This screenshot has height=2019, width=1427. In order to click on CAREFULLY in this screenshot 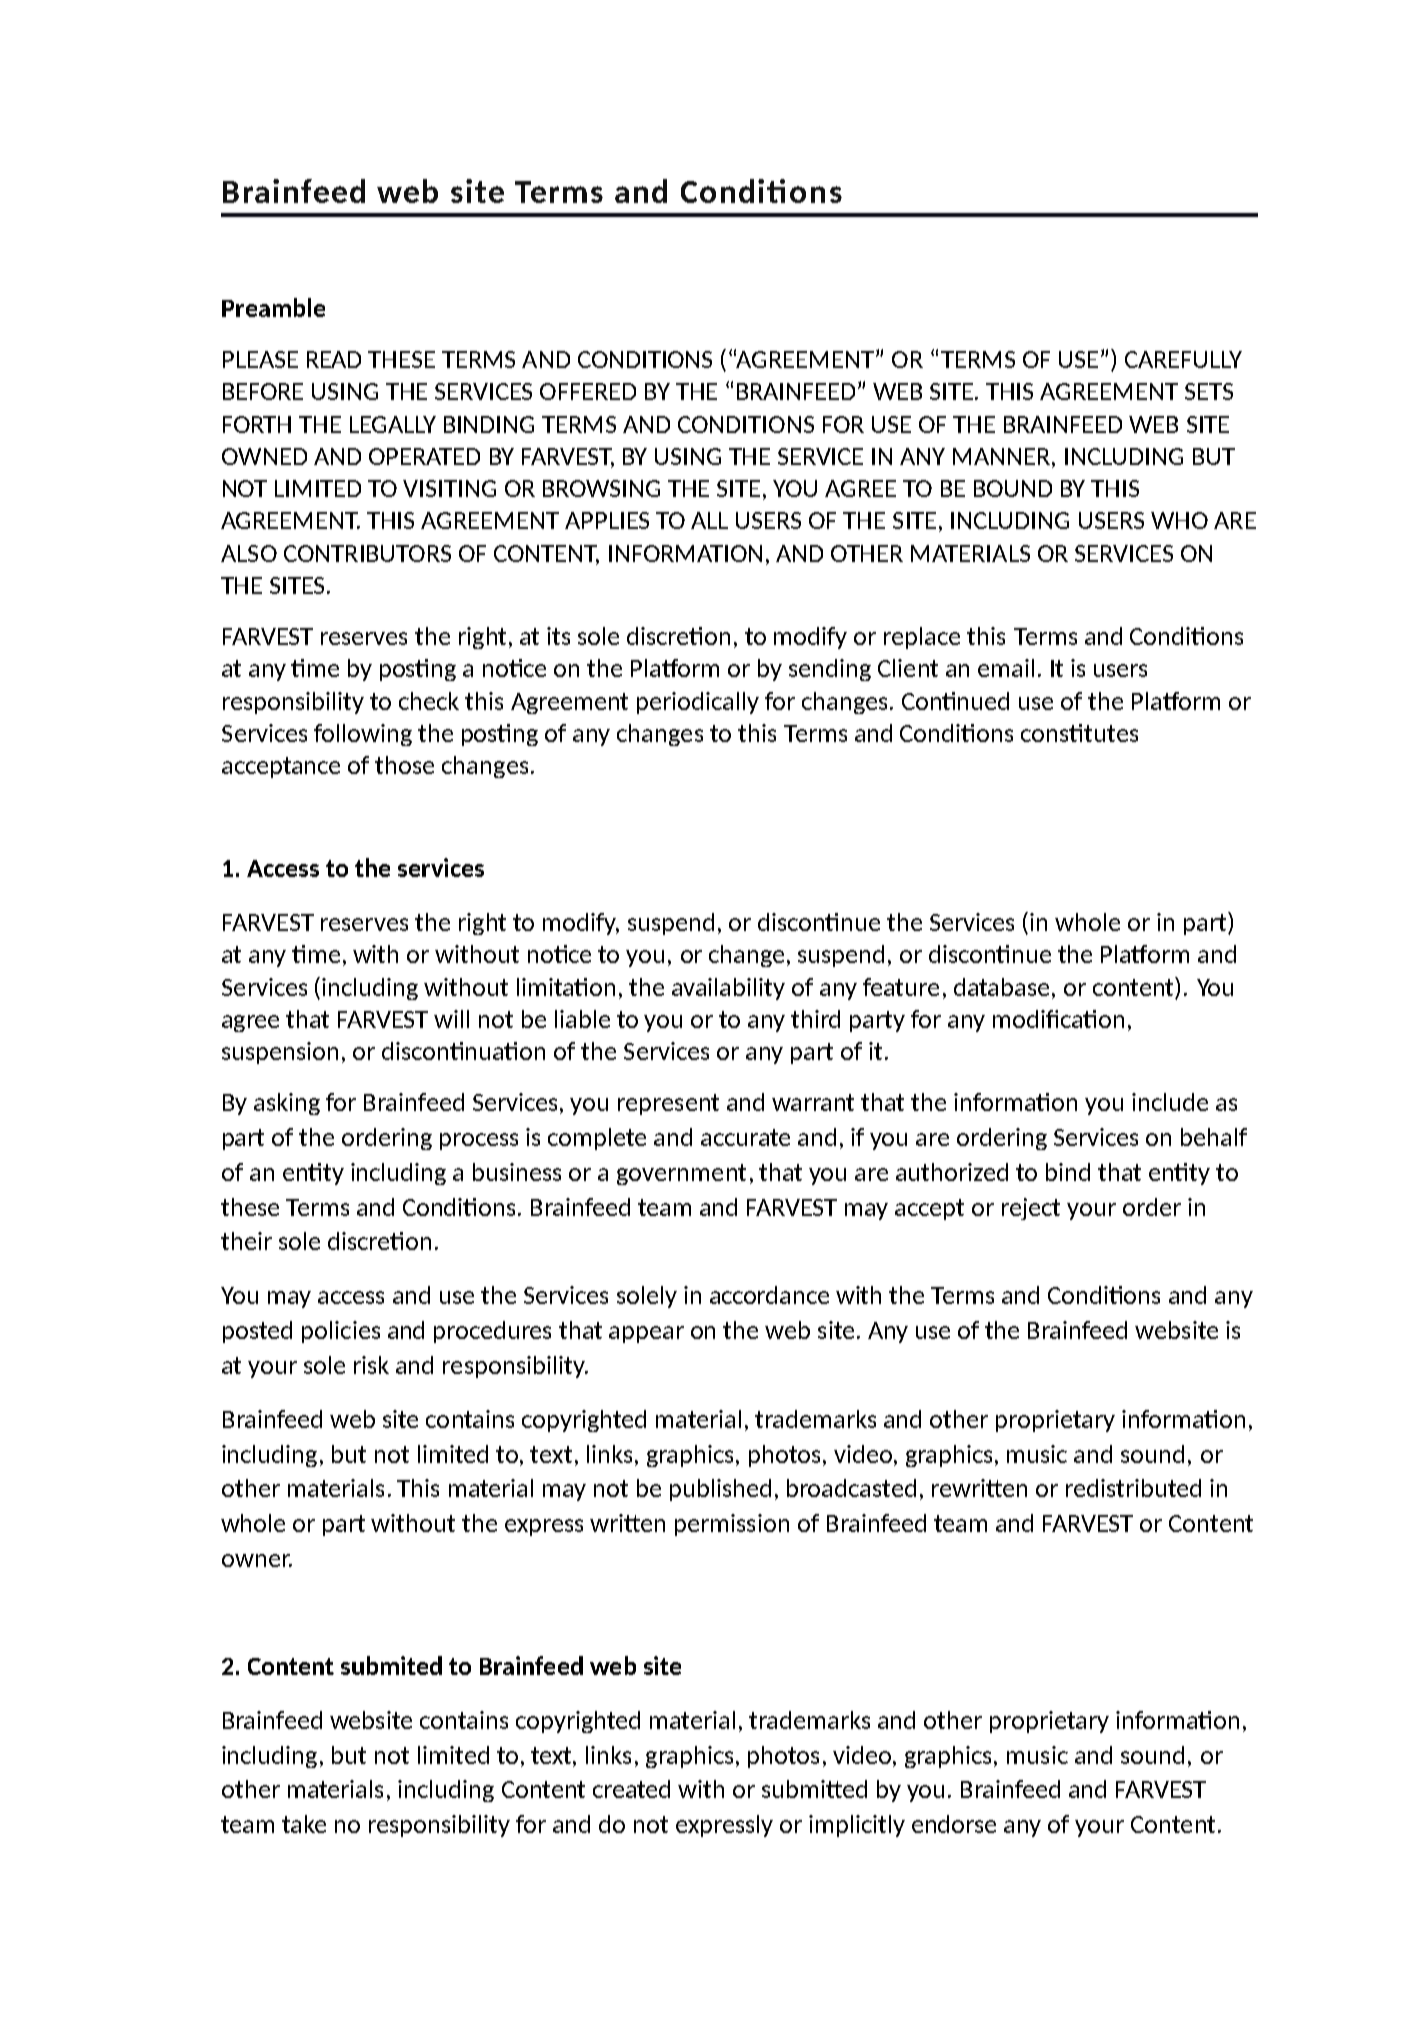, I will do `click(1183, 359)`.
